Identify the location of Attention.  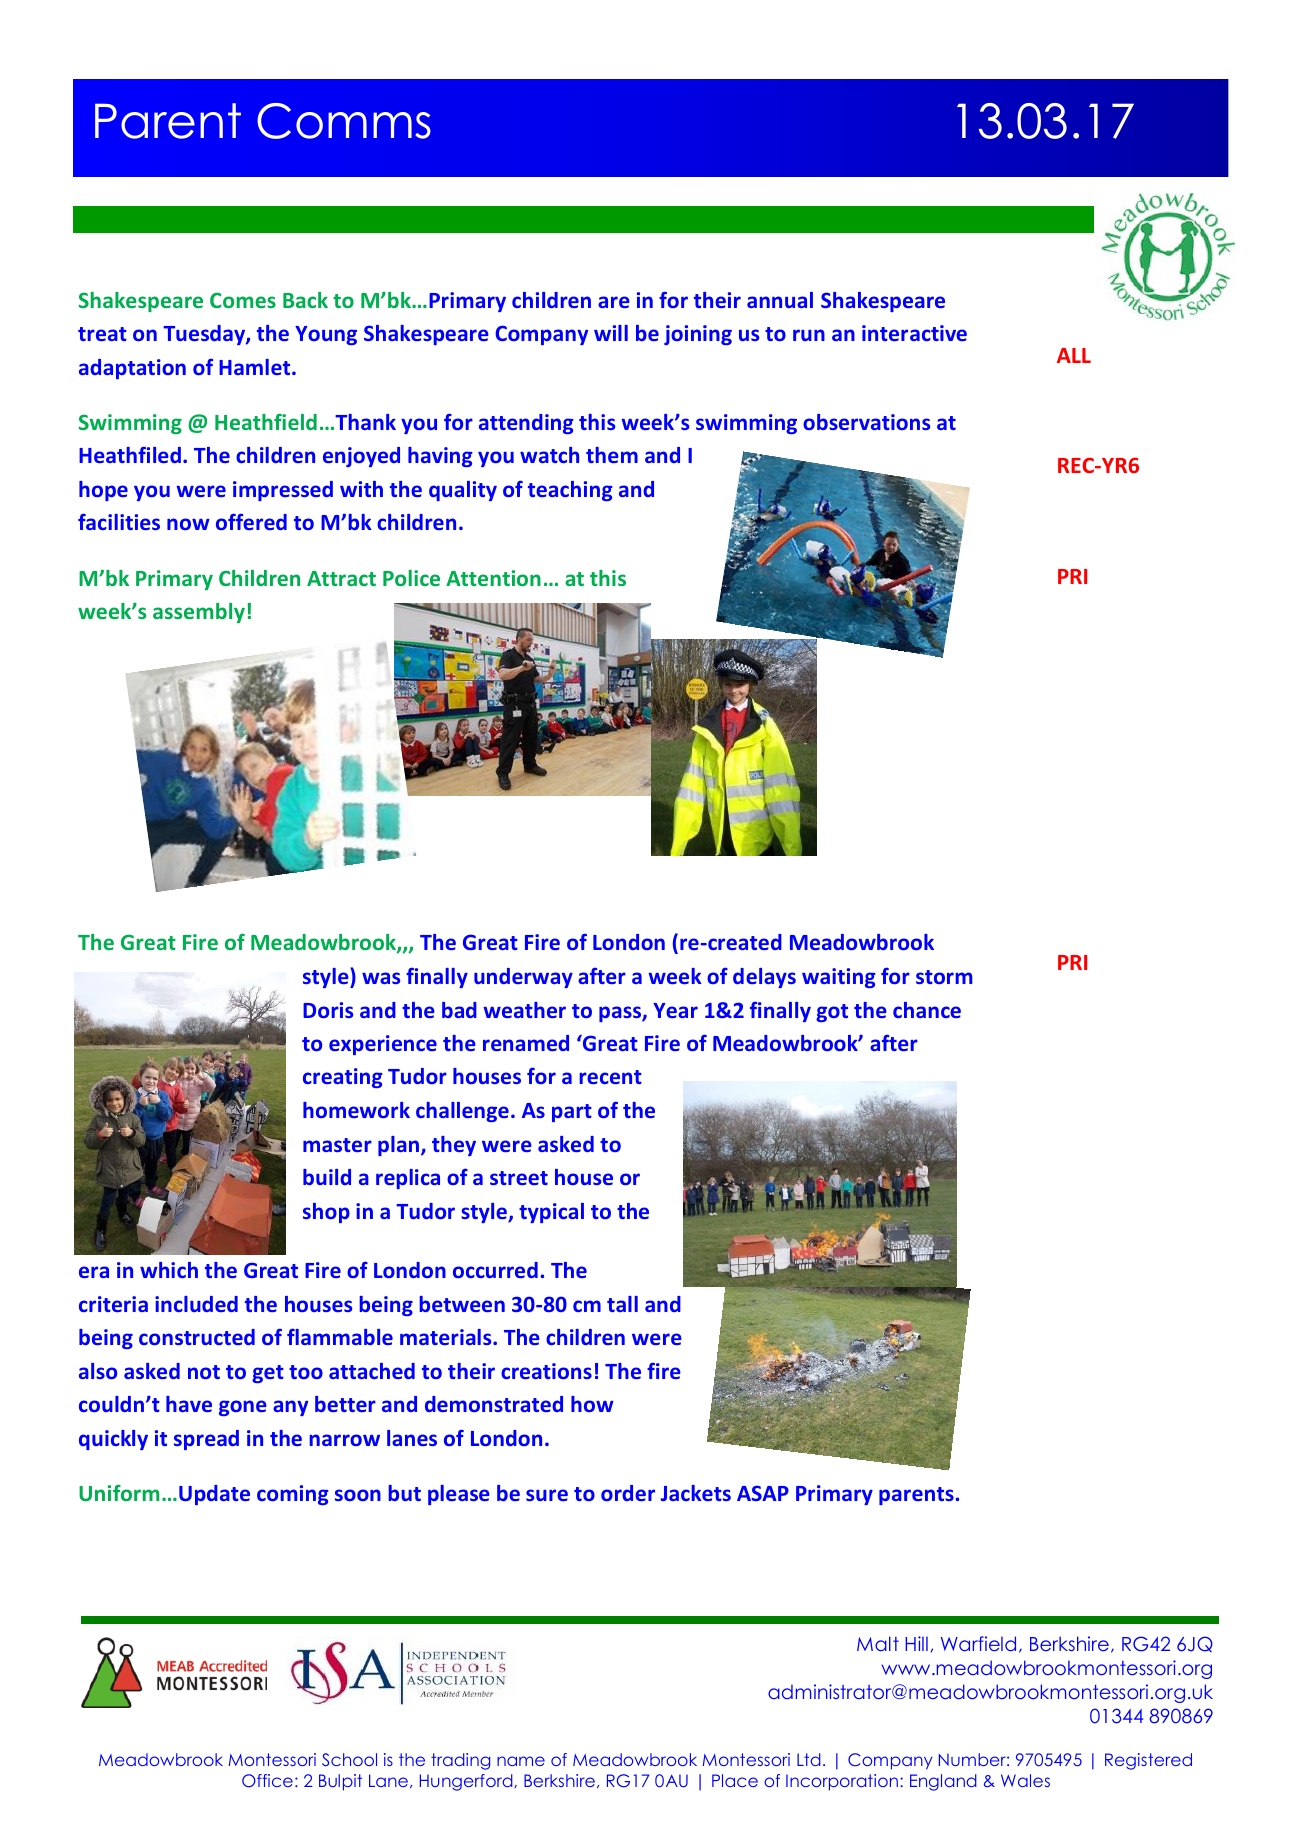
(493, 578).
